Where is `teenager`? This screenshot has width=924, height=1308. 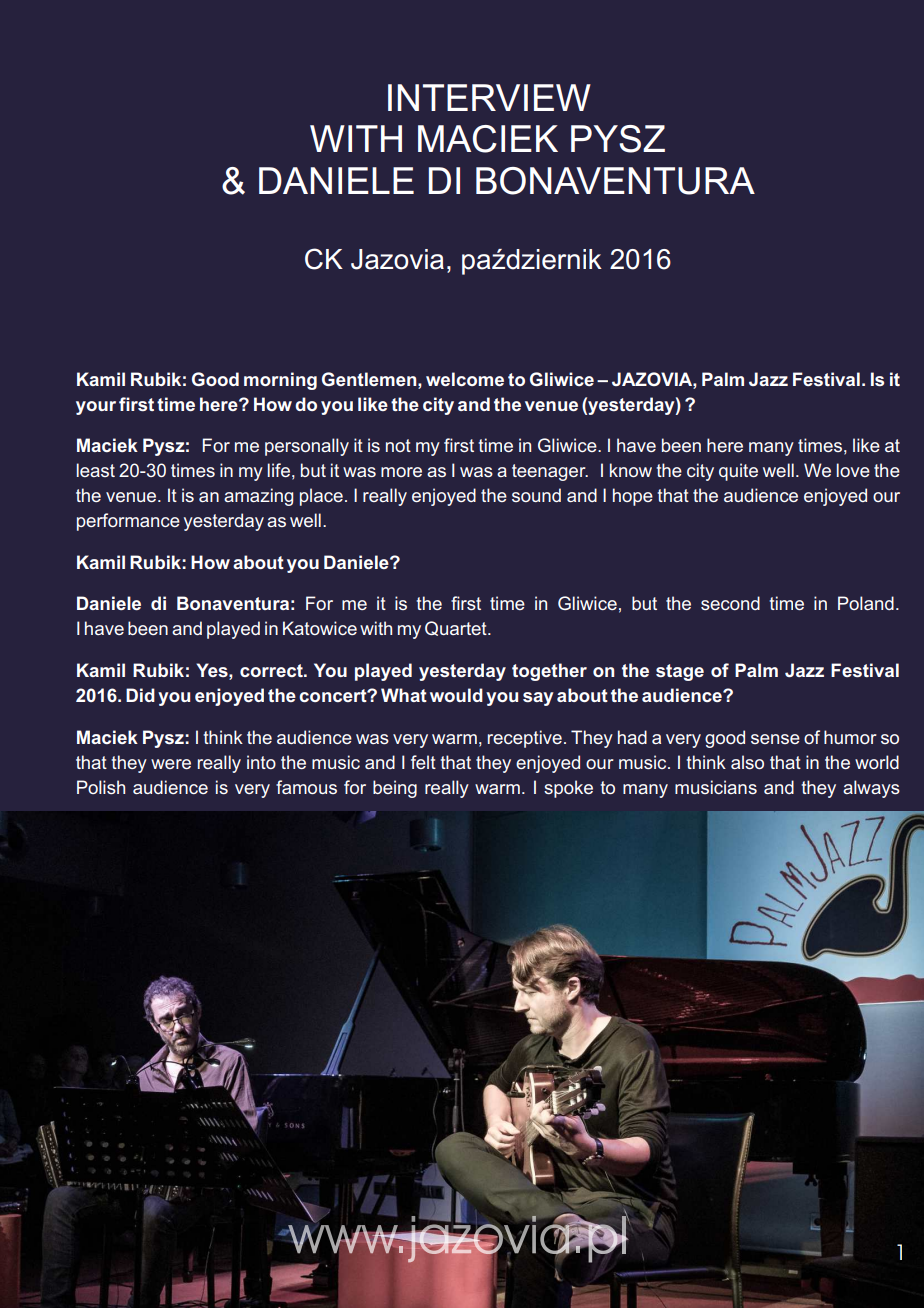 teenager is located at coordinates (550, 472).
